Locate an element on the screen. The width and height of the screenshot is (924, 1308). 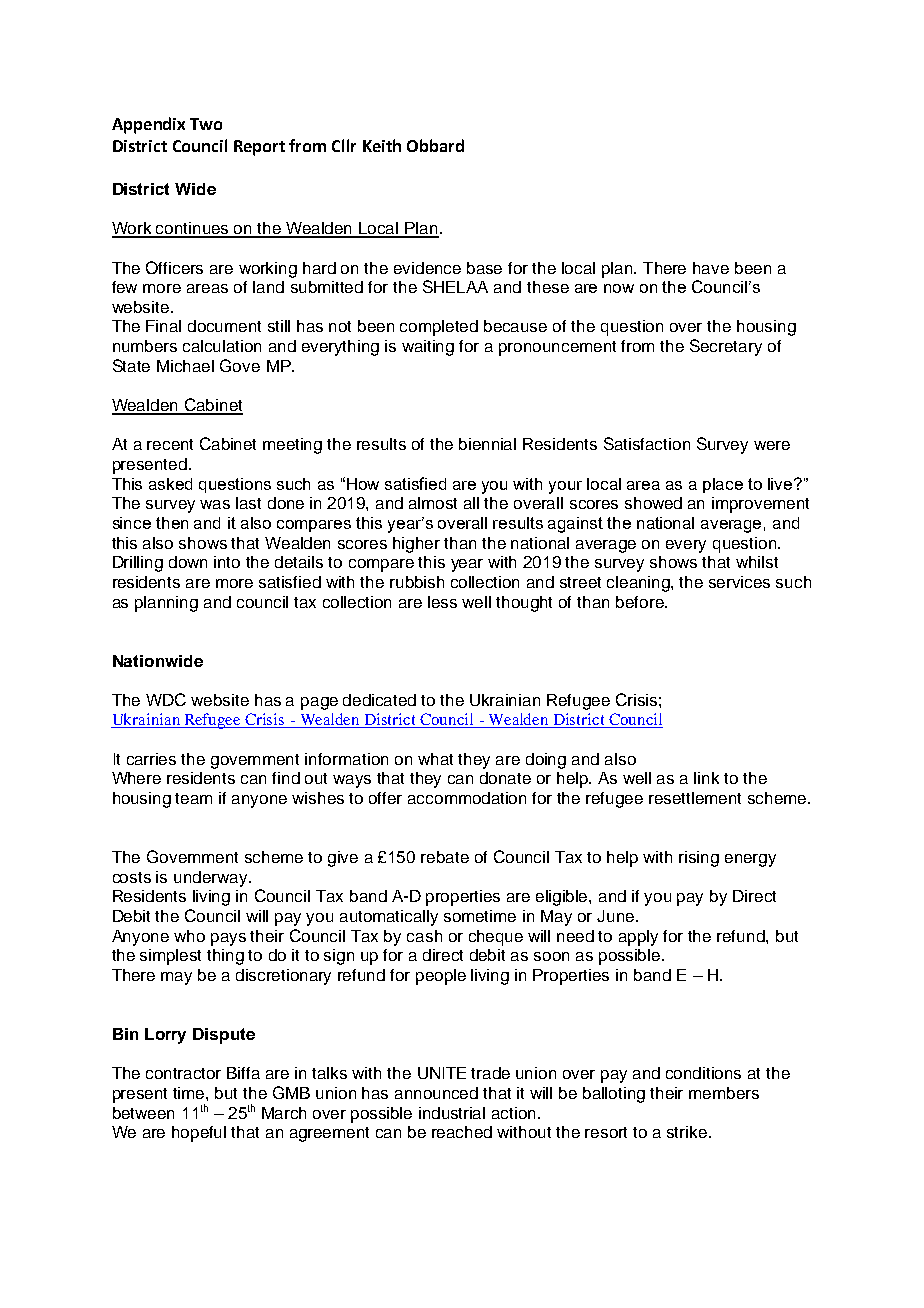
have is located at coordinates (711, 268).
